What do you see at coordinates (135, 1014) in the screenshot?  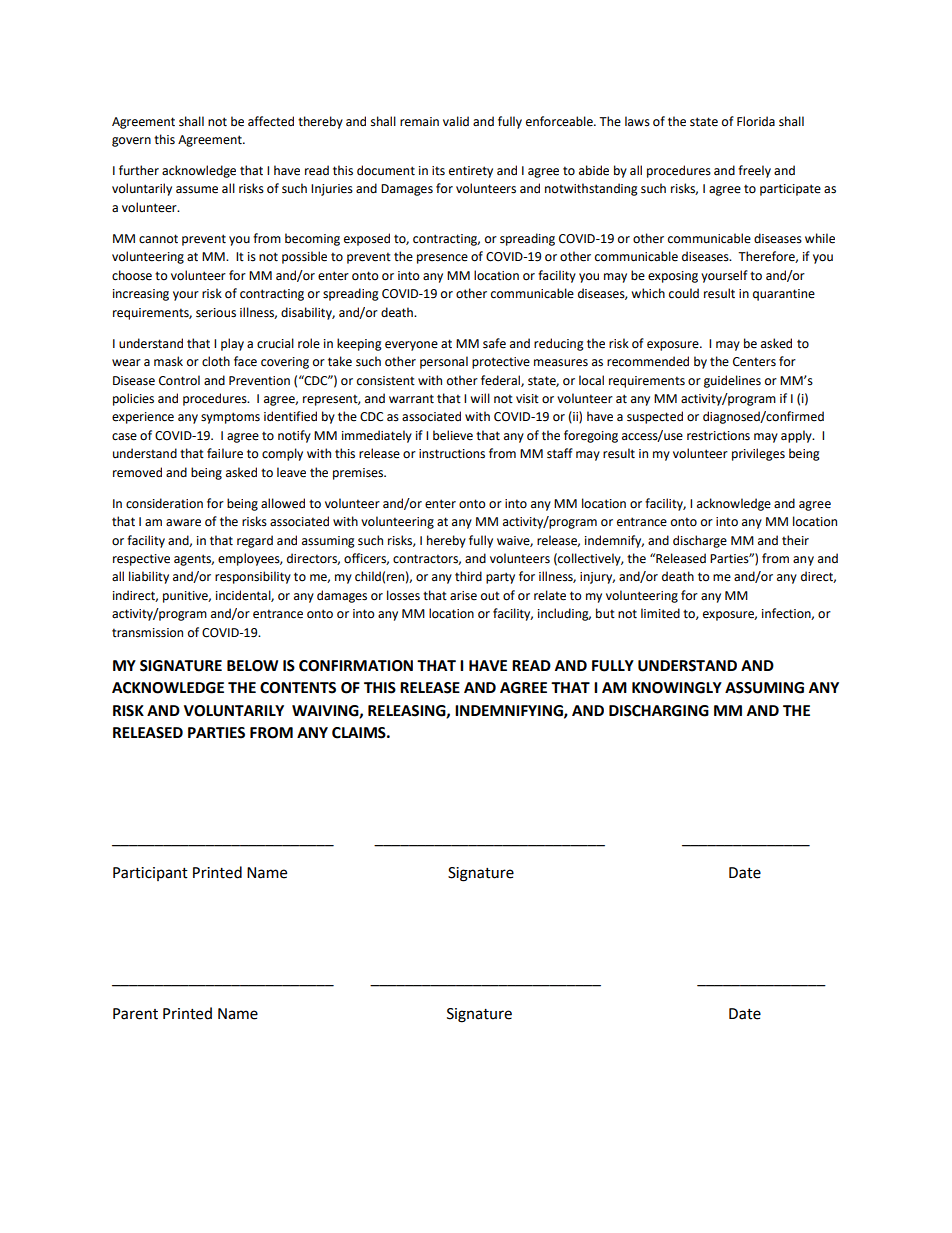 I see `Parent` at bounding box center [135, 1014].
